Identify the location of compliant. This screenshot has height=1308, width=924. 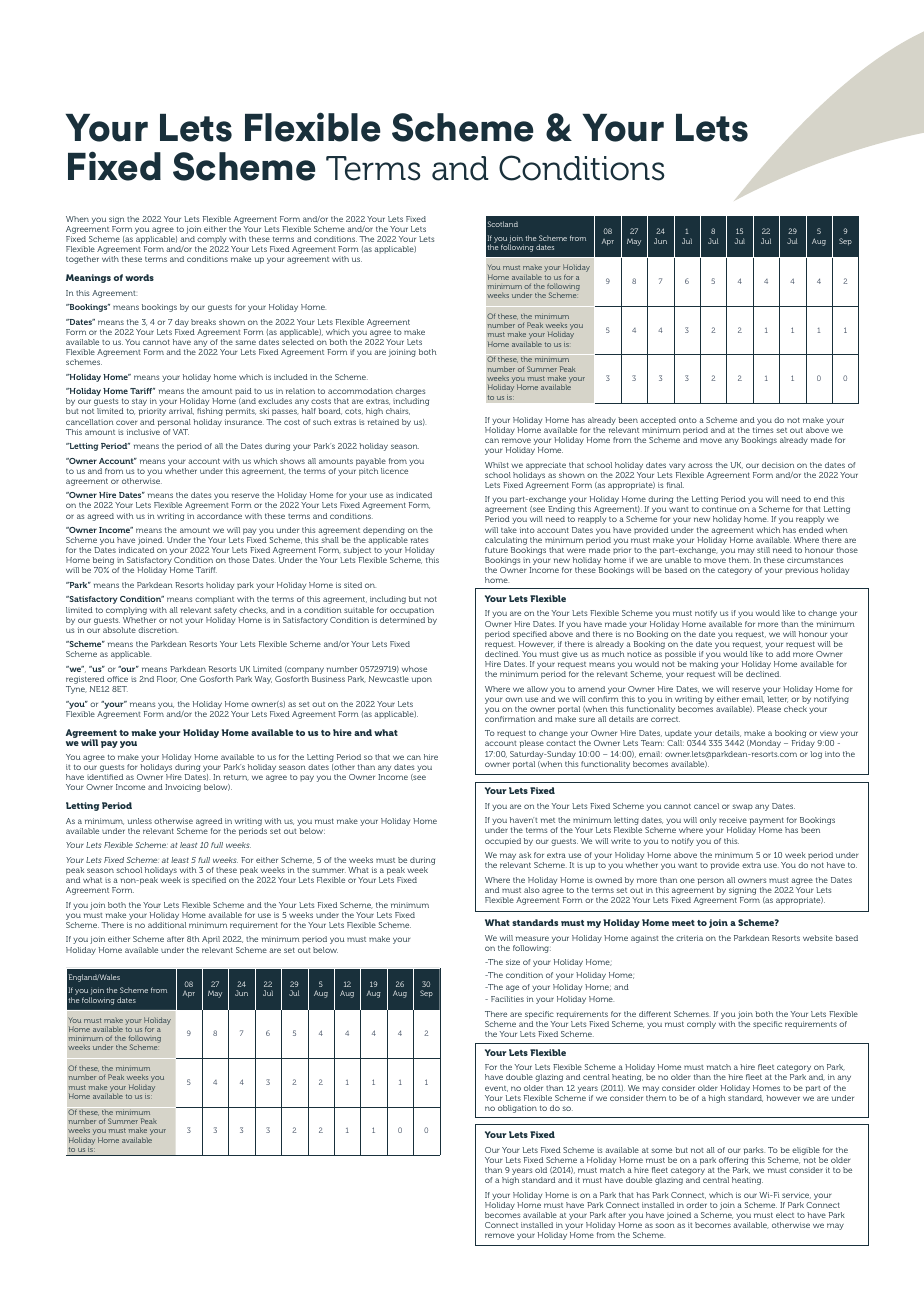
(214, 600).
